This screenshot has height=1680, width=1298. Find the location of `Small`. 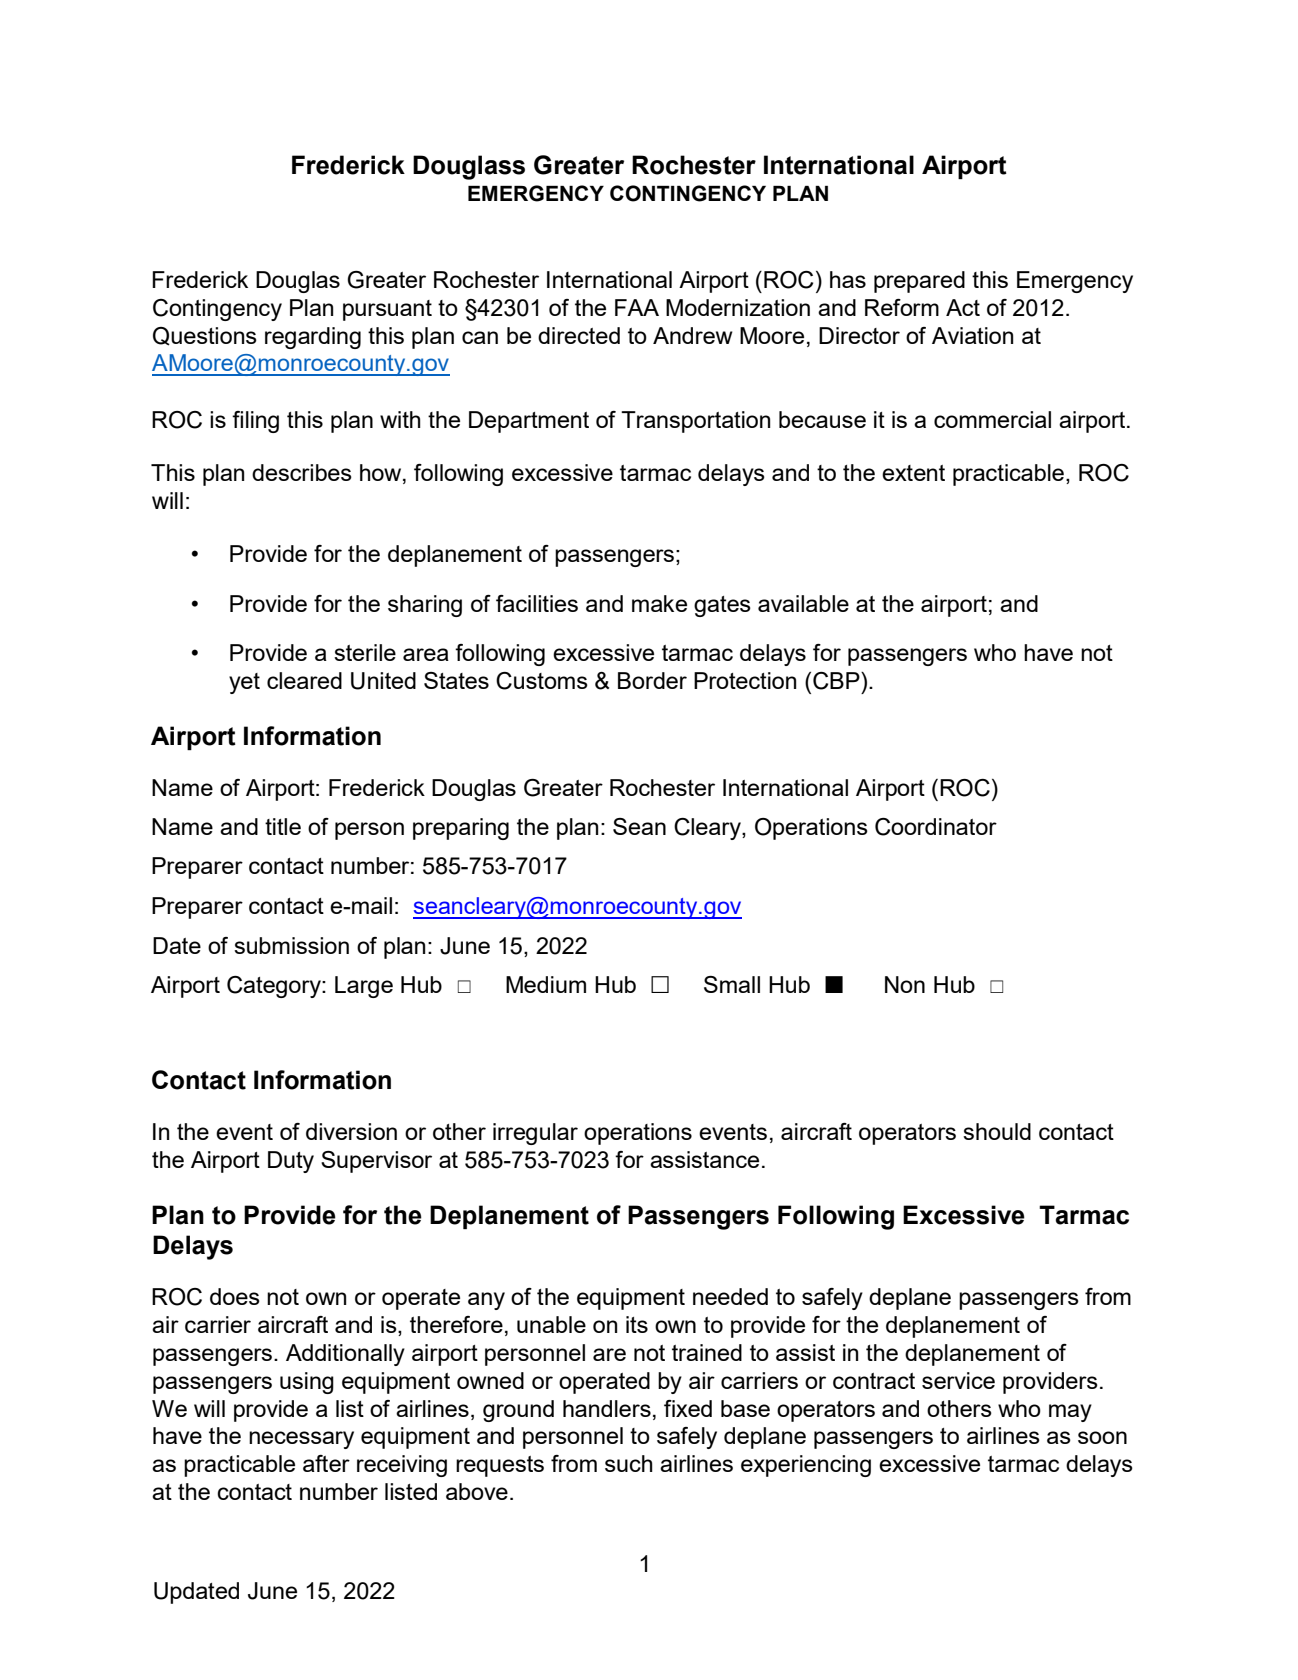

Small is located at coordinates (732, 984).
